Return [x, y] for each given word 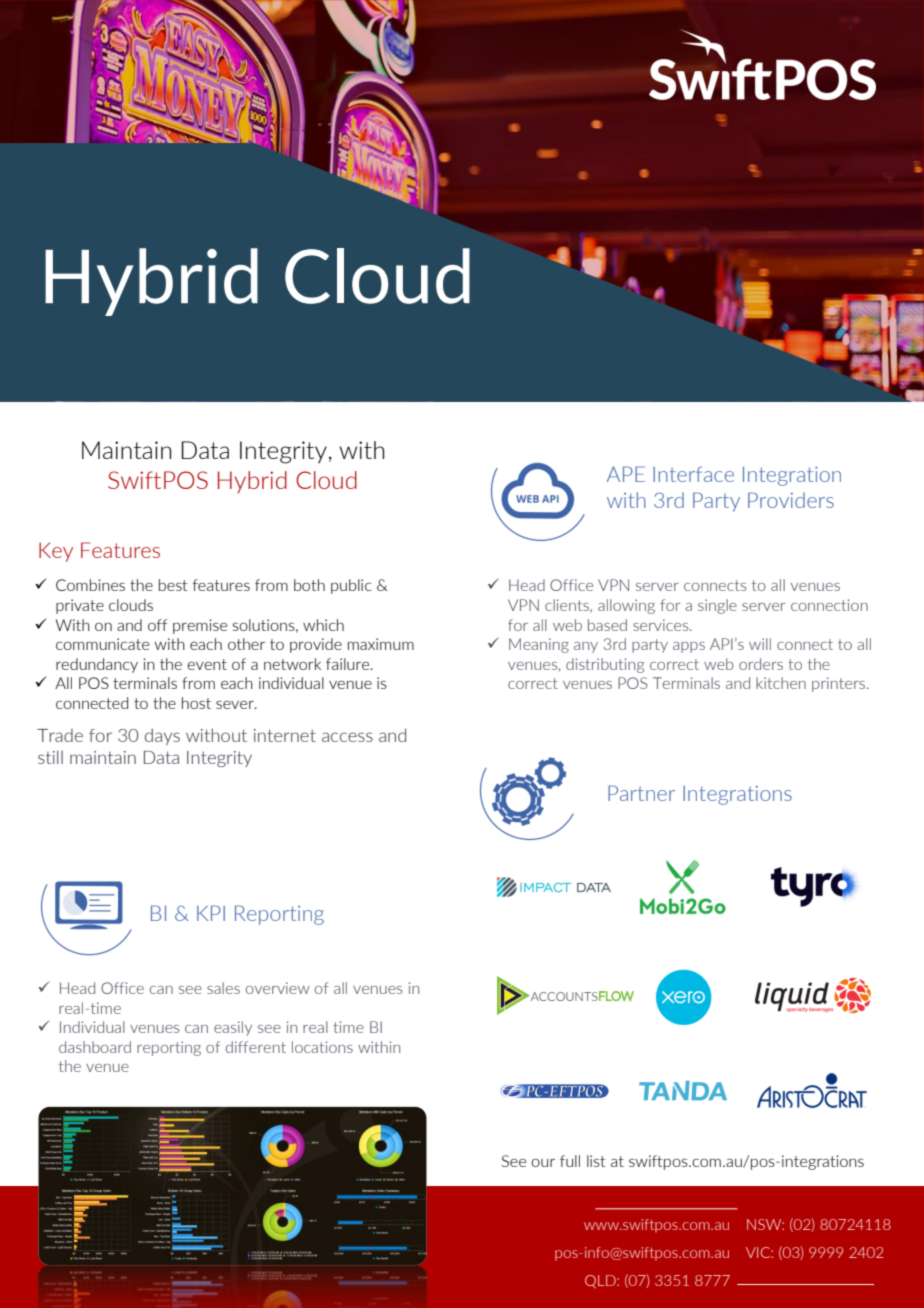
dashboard [95, 1047]
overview [278, 988]
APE [626, 474]
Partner [641, 793]
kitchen [781, 683]
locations [322, 1047]
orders [761, 664]
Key [56, 552]
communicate [102, 644]
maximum [381, 644]
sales [223, 988]
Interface [693, 474]
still [50, 757]
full [570, 1161]
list [596, 1161]
